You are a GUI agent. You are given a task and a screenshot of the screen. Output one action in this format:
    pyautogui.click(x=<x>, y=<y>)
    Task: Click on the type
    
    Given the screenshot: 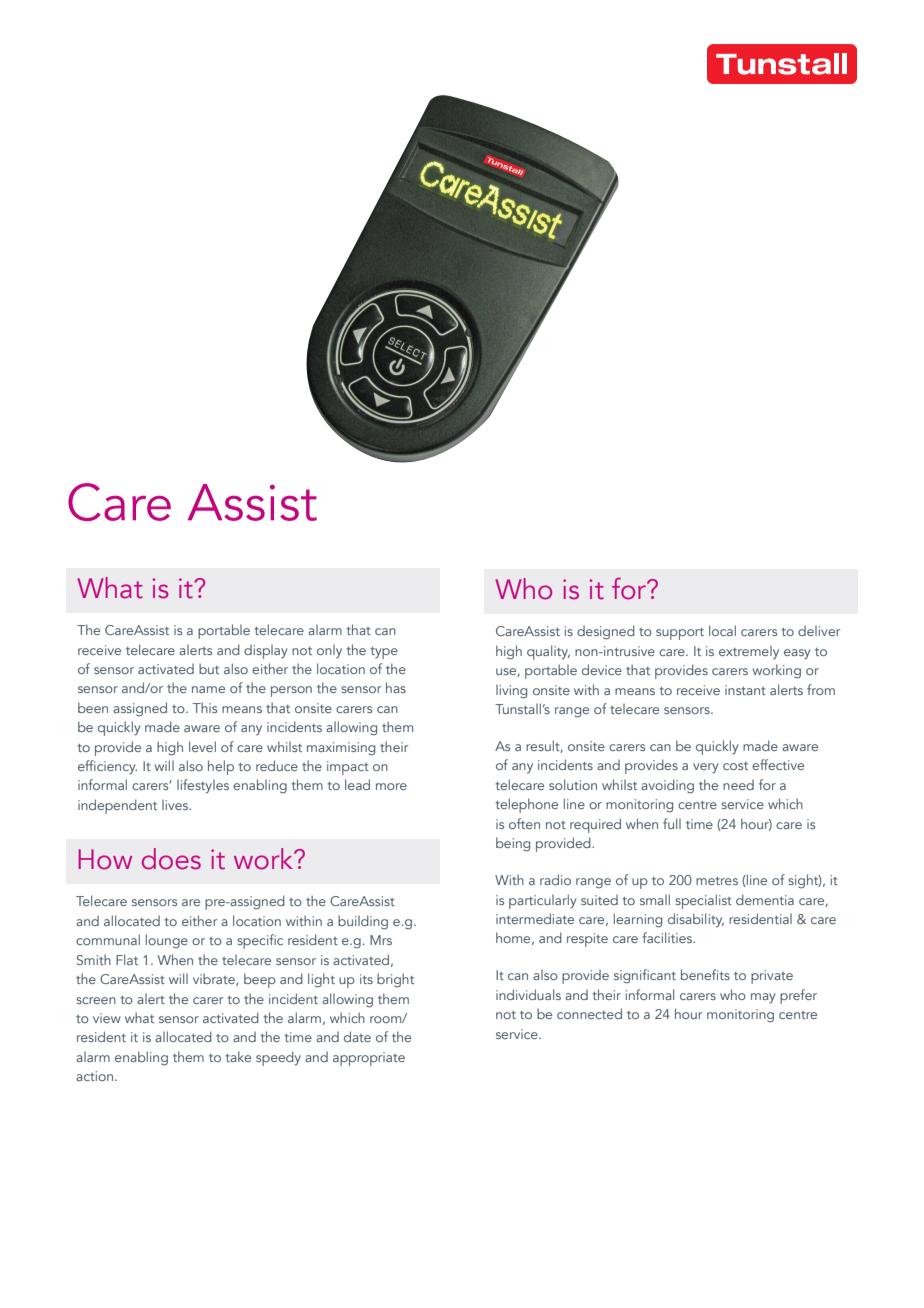 What is the action you would take?
    pyautogui.click(x=384, y=653)
